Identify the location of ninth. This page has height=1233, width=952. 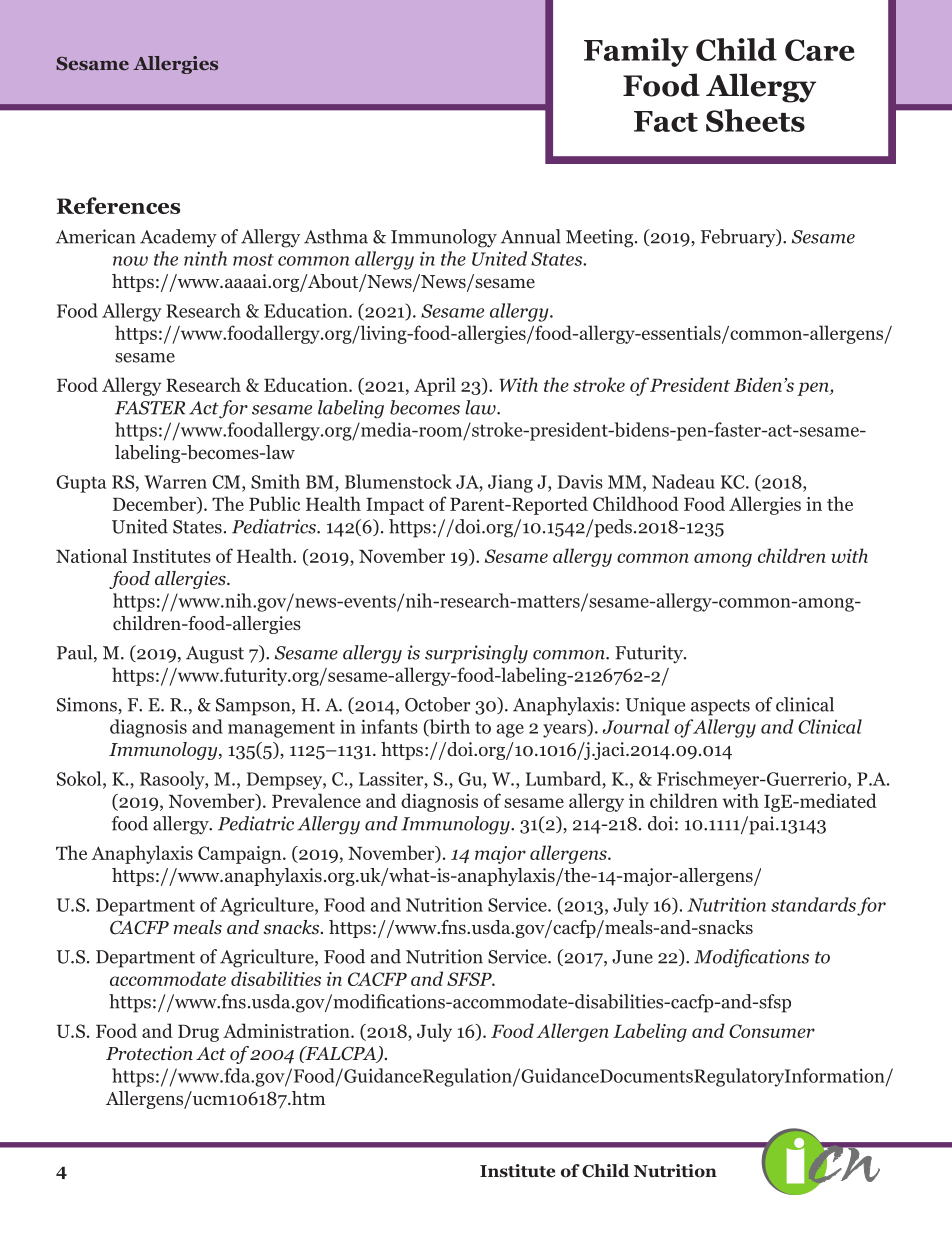
(205, 258).
